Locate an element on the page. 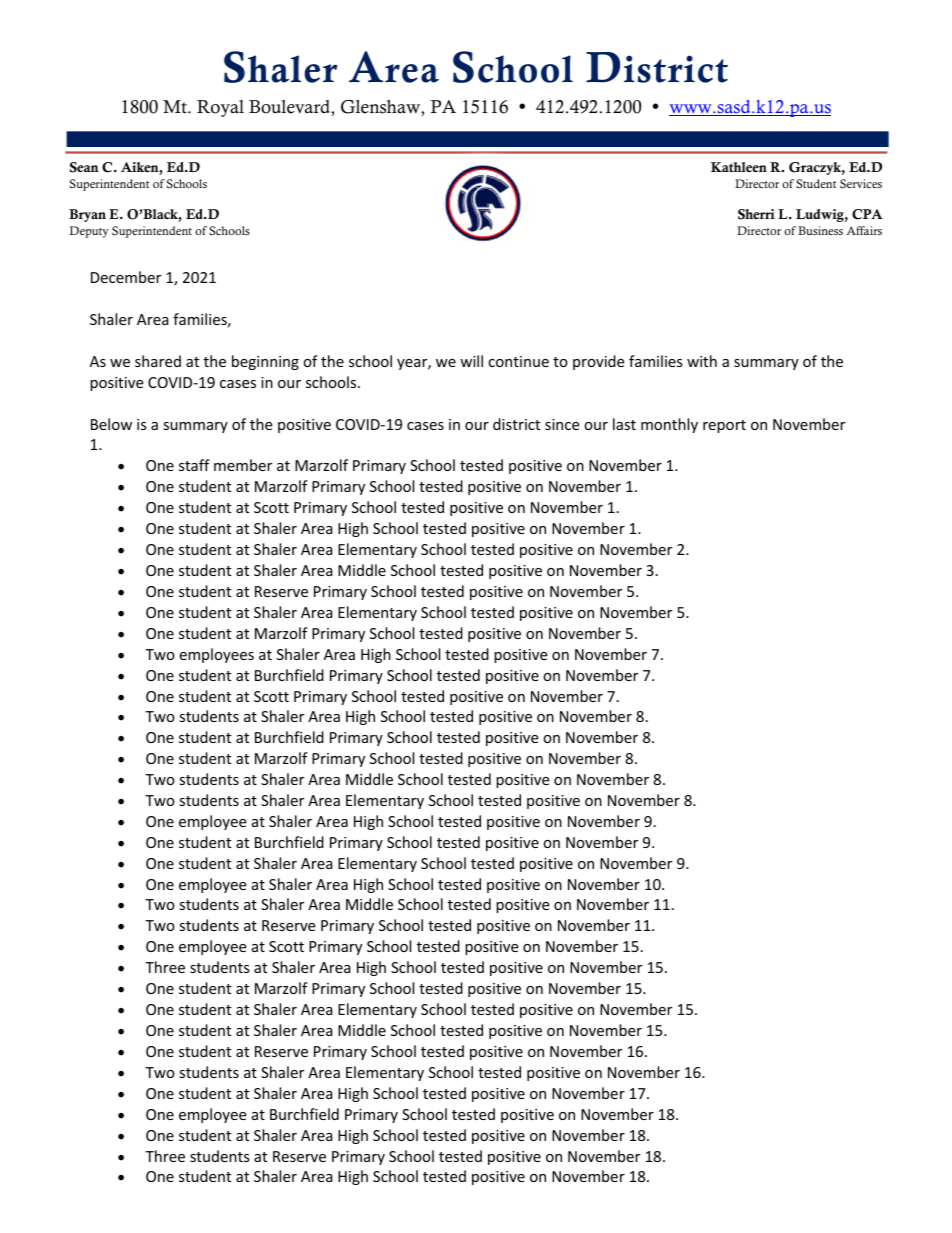  Royal is located at coordinates (220, 108).
